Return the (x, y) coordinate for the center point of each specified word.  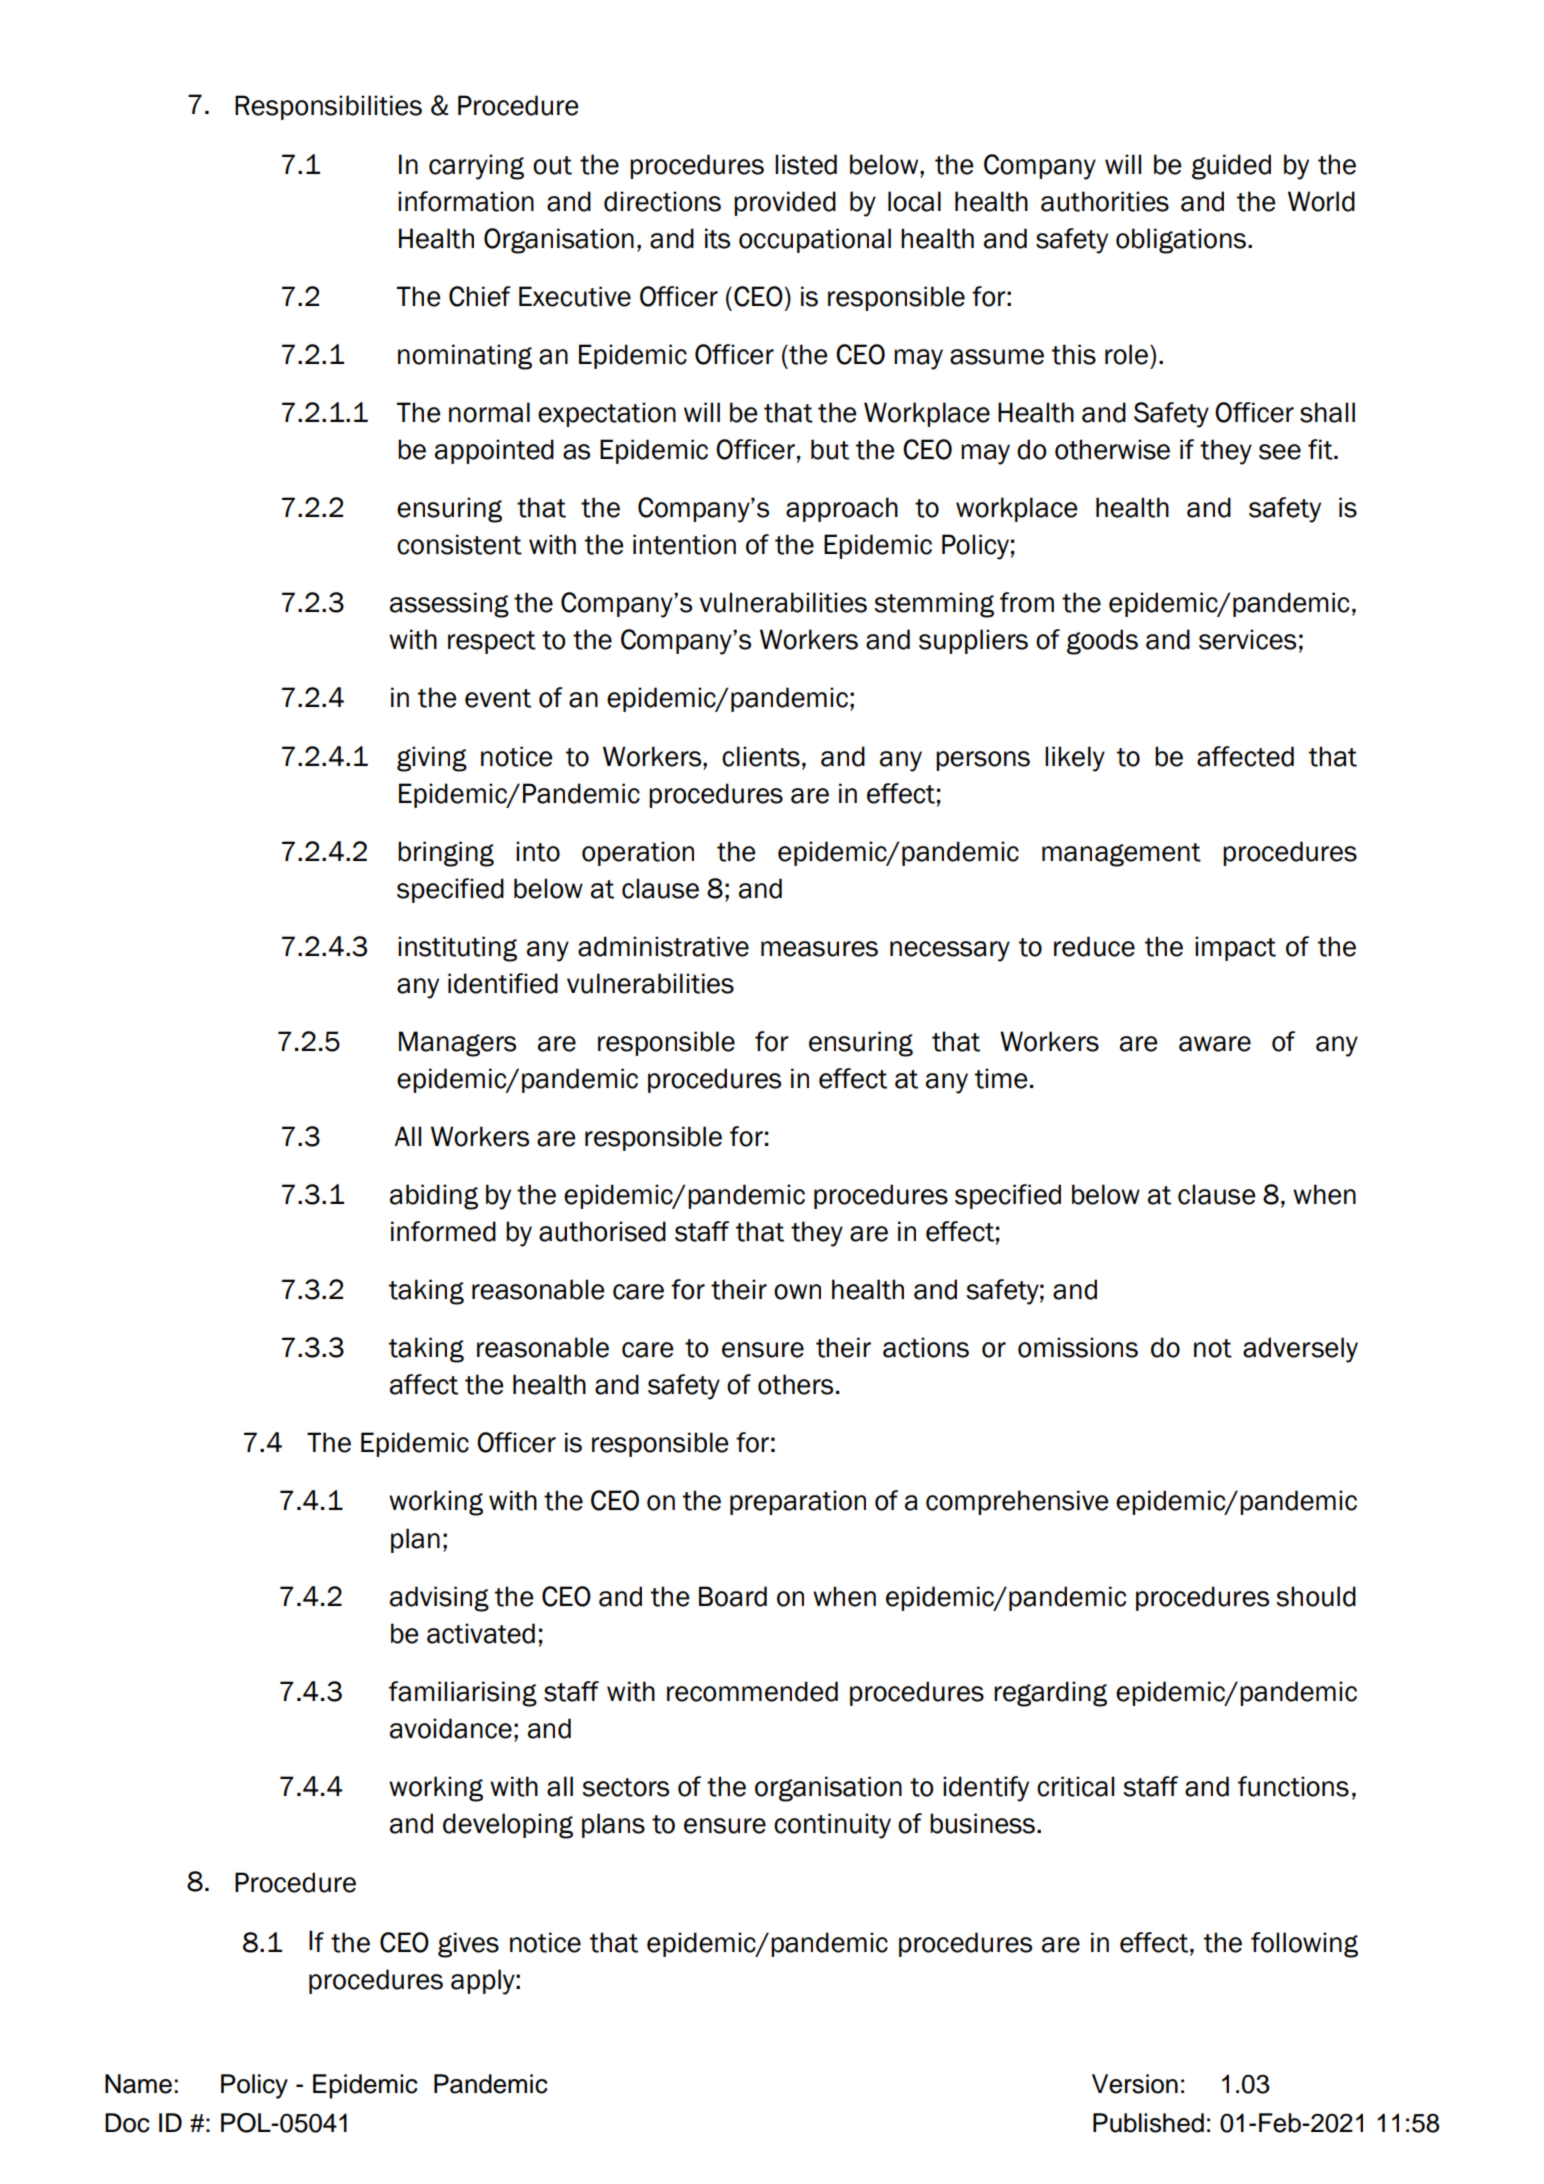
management (1121, 855)
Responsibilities (328, 107)
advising (439, 1599)
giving (432, 759)
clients (761, 756)
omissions (1078, 1347)
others (795, 1384)
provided (785, 203)
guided (1231, 167)
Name (138, 2084)
